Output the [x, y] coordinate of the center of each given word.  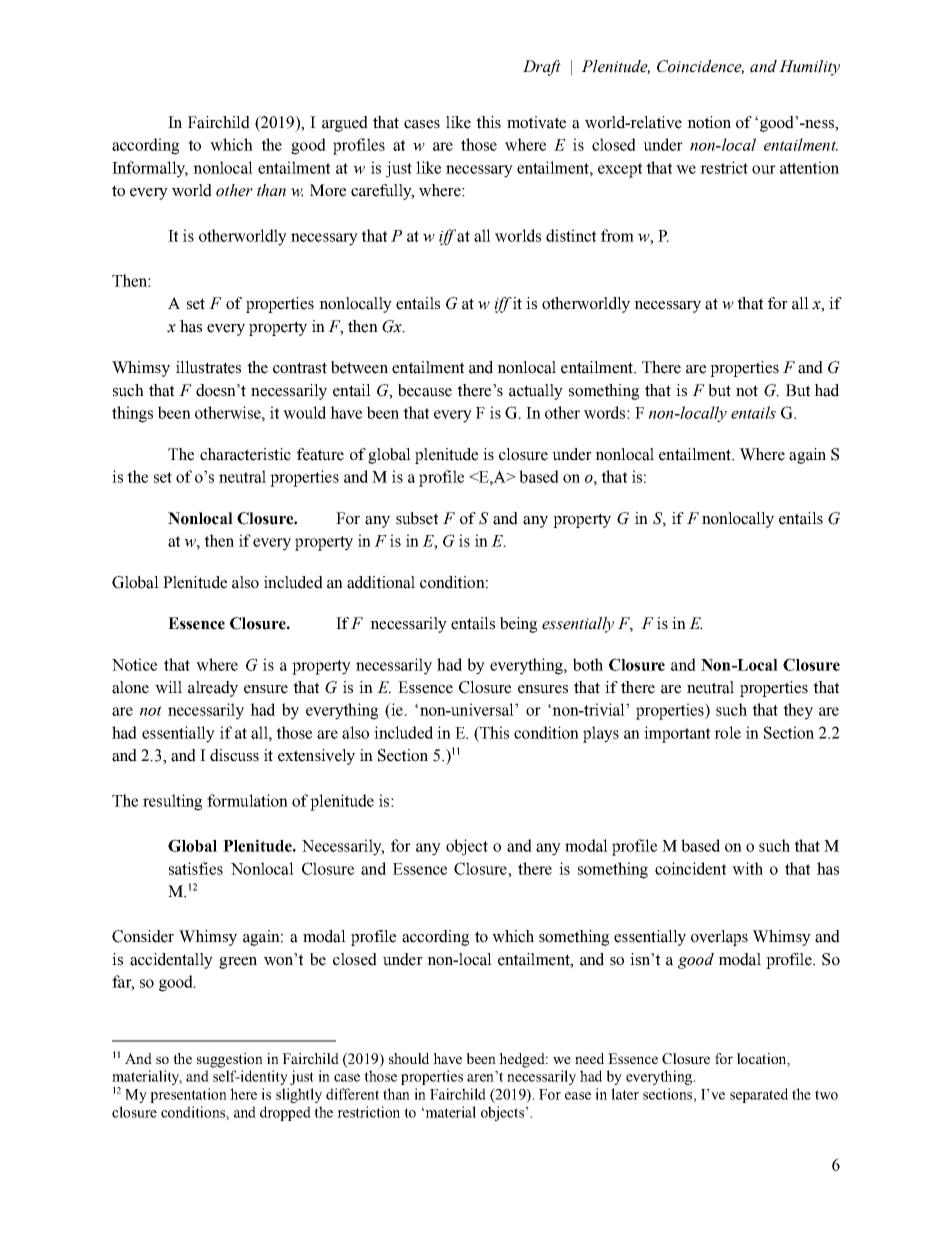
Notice [134, 664]
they [798, 711]
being [519, 625]
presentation [188, 1095]
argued [345, 124]
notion [709, 122]
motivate [536, 122]
